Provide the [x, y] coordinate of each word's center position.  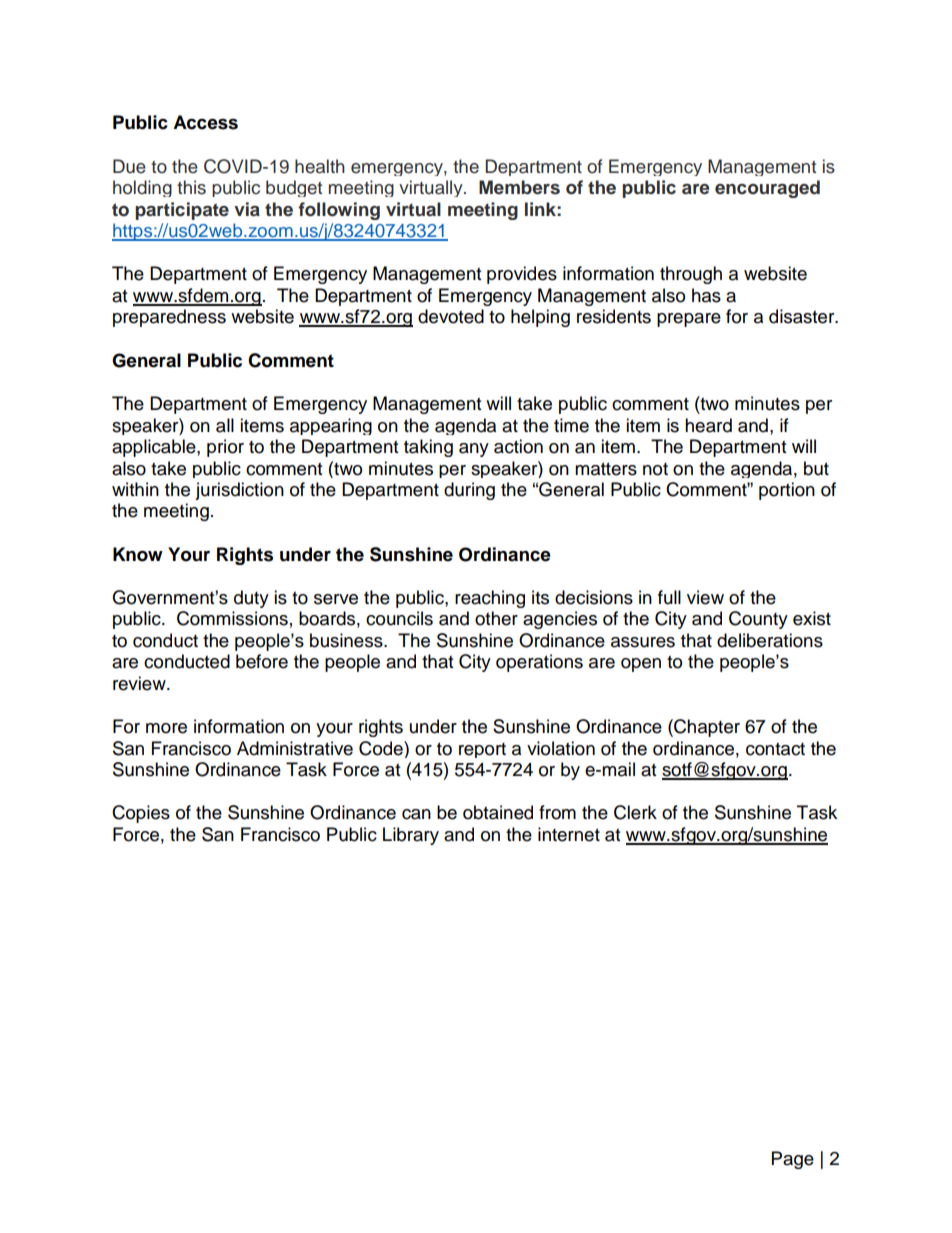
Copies [141, 814]
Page [793, 1160]
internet [569, 834]
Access [205, 122]
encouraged [767, 189]
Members [519, 187]
